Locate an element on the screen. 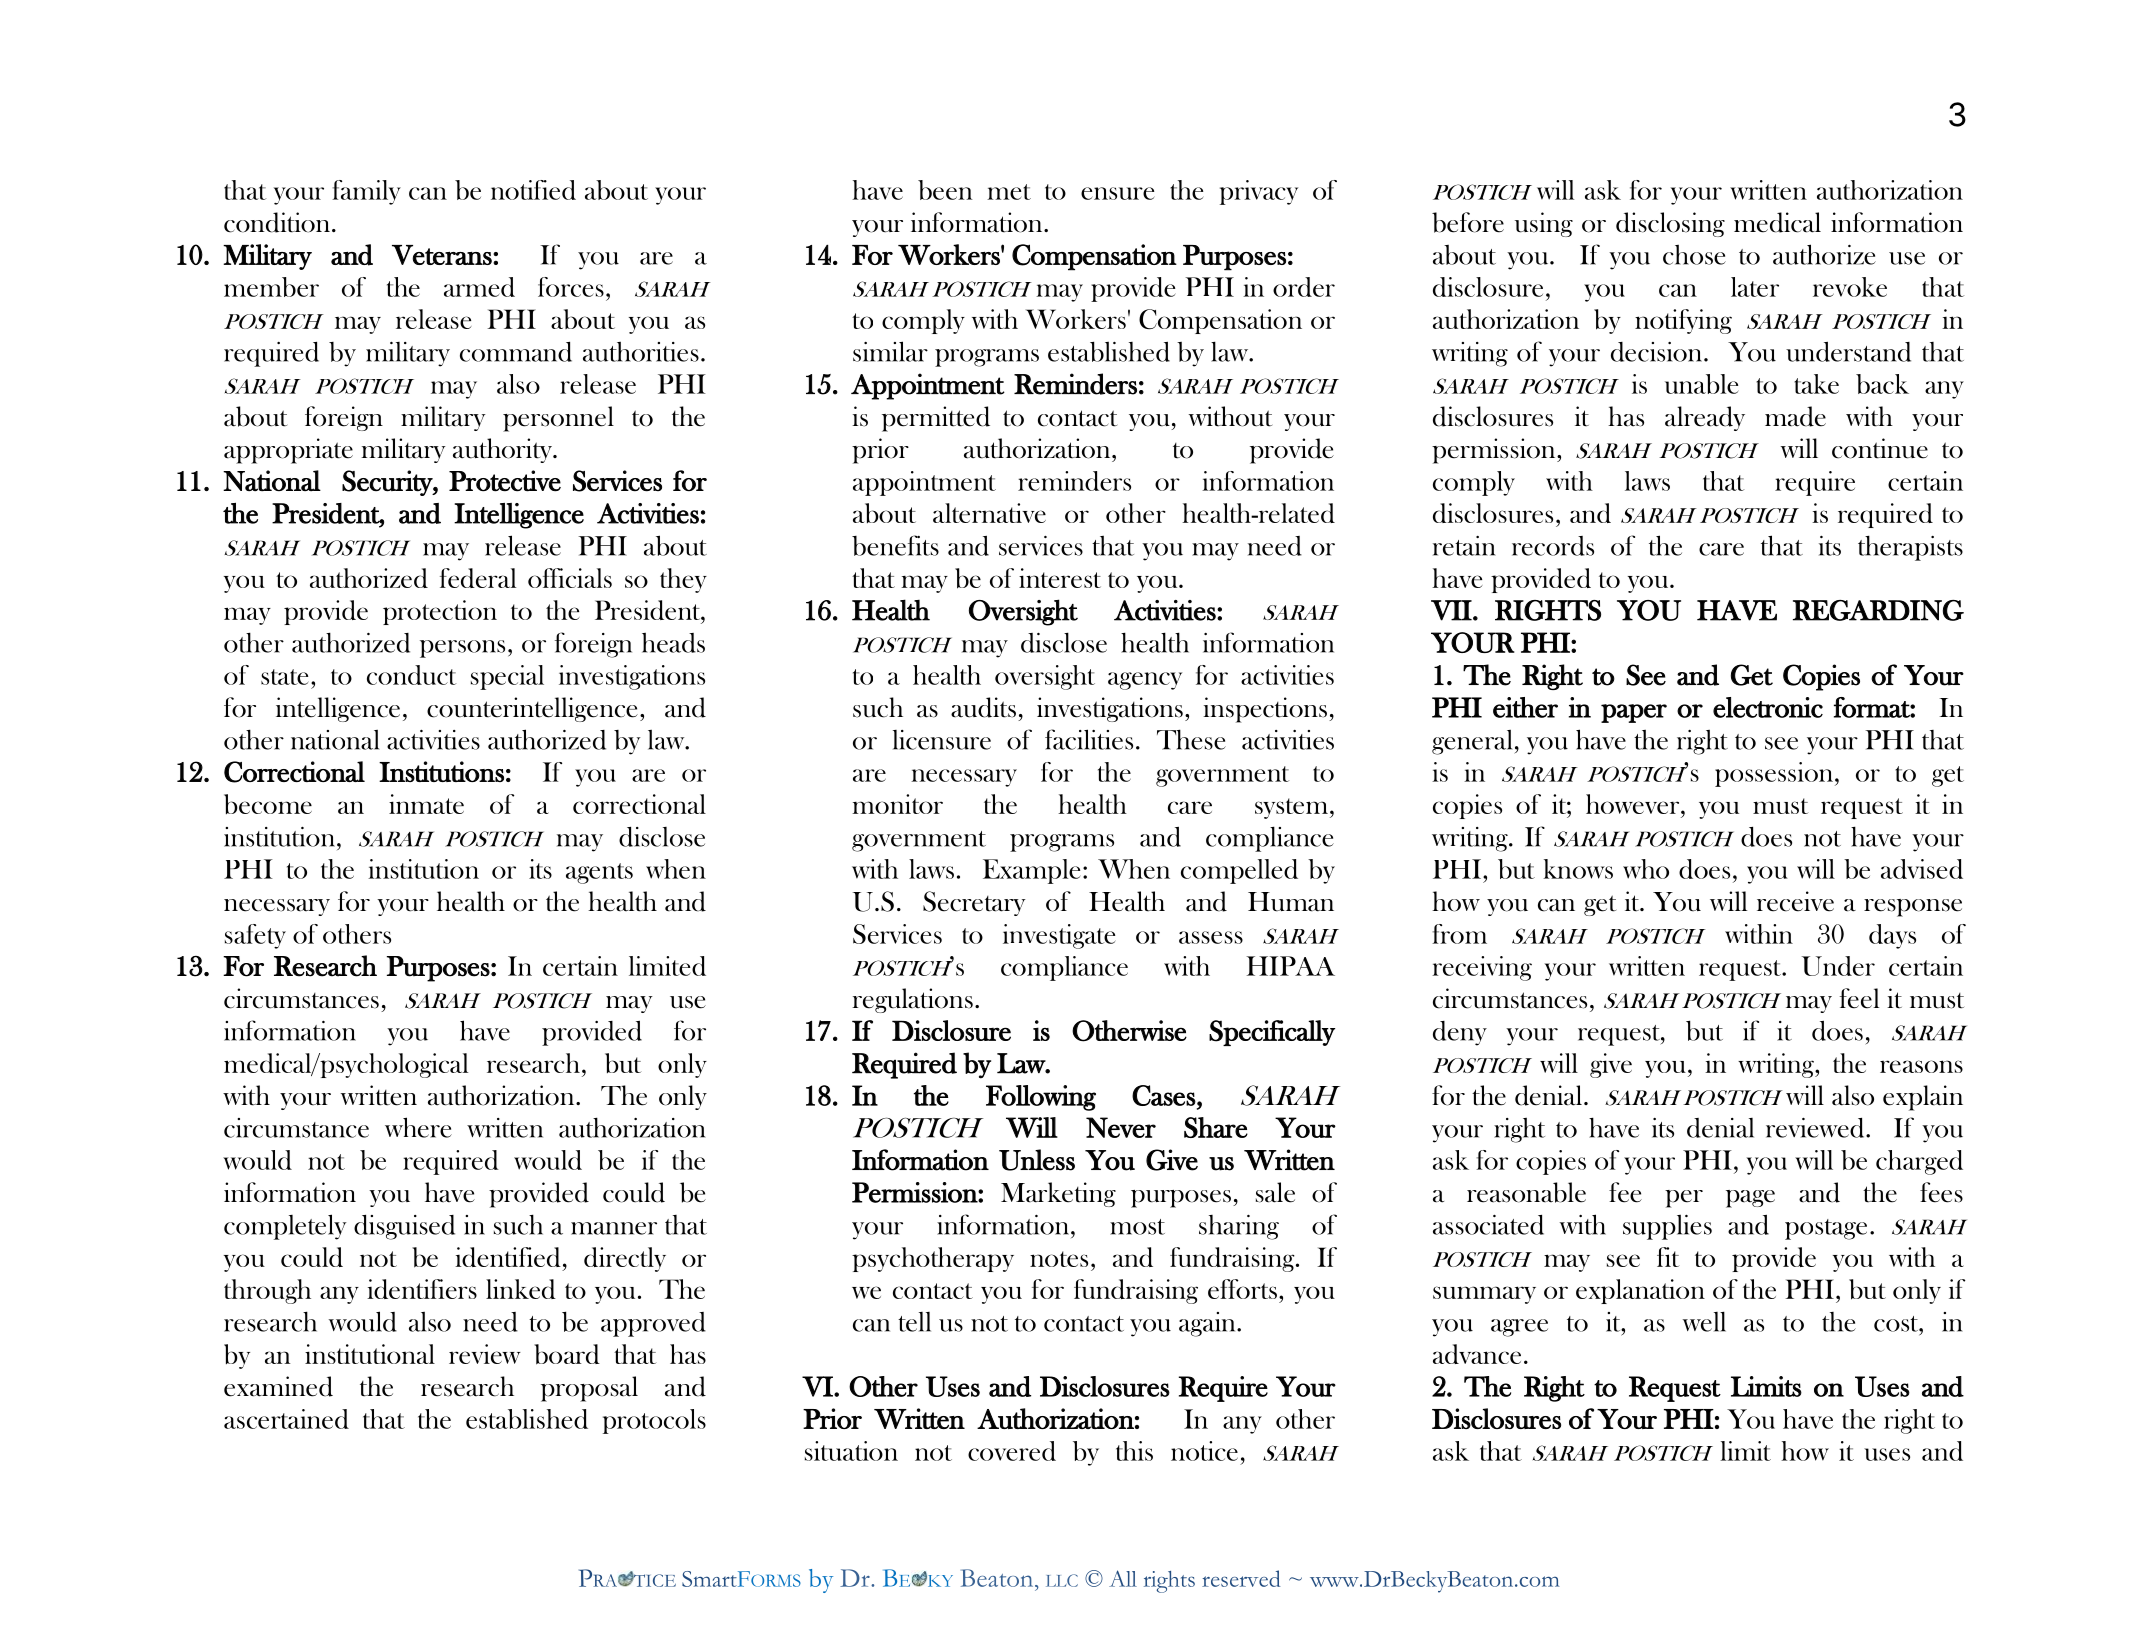 The width and height of the screenshot is (2138, 1652). disclosing is located at coordinates (1670, 224).
